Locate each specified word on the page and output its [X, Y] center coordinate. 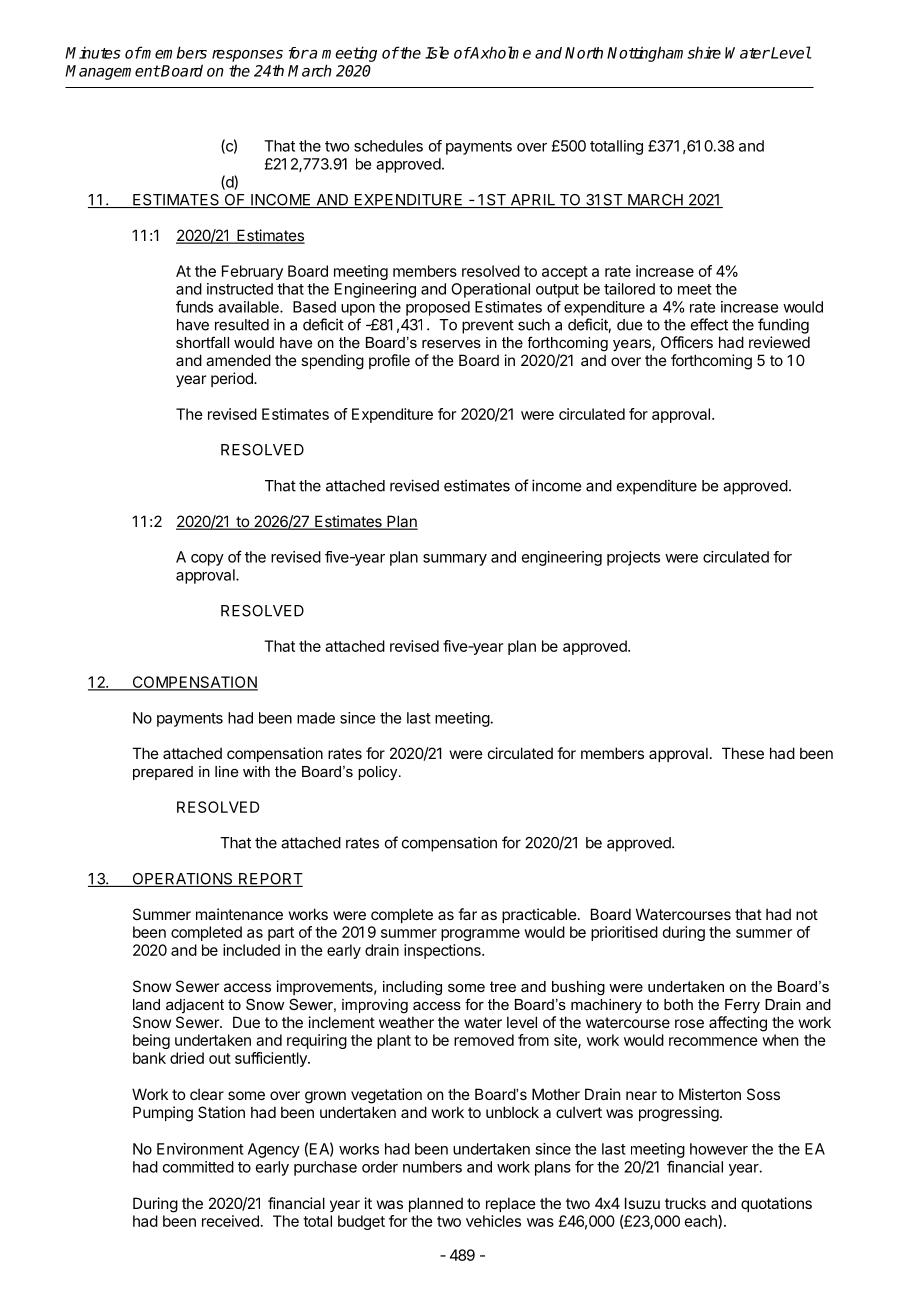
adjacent [195, 1006]
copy [207, 560]
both [678, 1004]
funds [194, 306]
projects [633, 558]
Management [112, 72]
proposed [438, 308]
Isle [437, 52]
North [584, 53]
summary [455, 560]
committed [198, 1167]
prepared [163, 773]
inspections [443, 951]
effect [709, 324]
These [743, 753]
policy [379, 773]
